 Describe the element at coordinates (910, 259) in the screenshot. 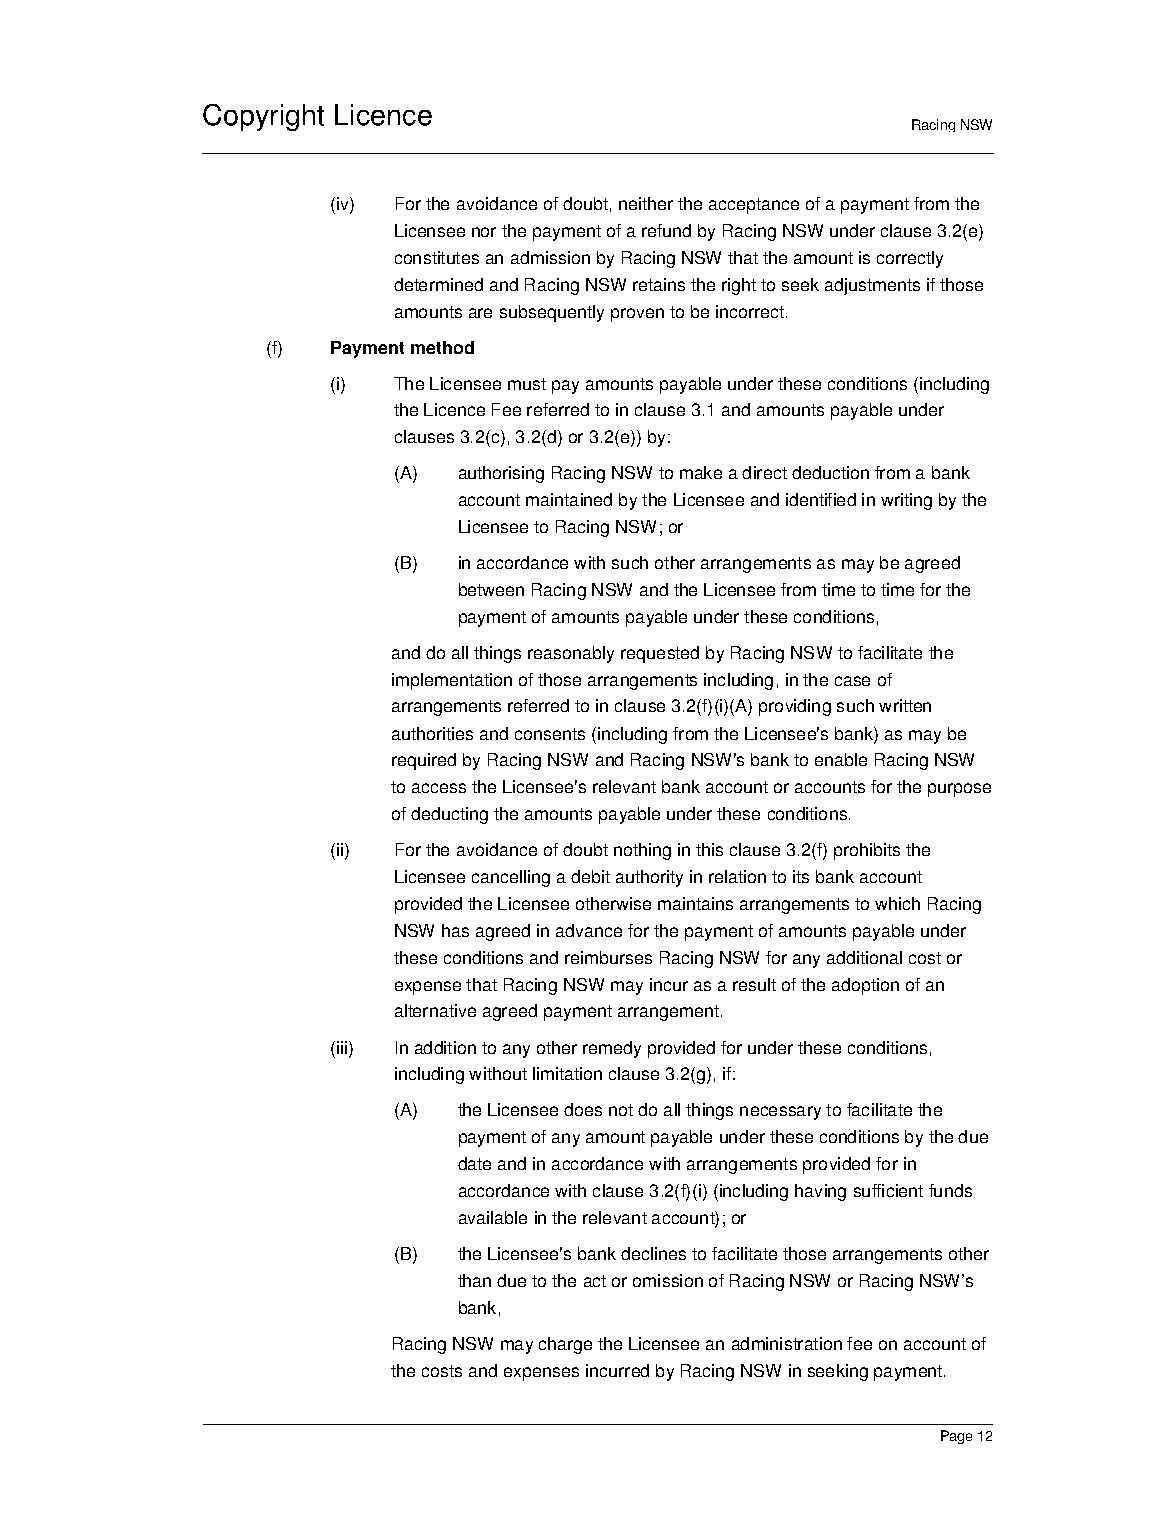

I see `correctly` at that location.
